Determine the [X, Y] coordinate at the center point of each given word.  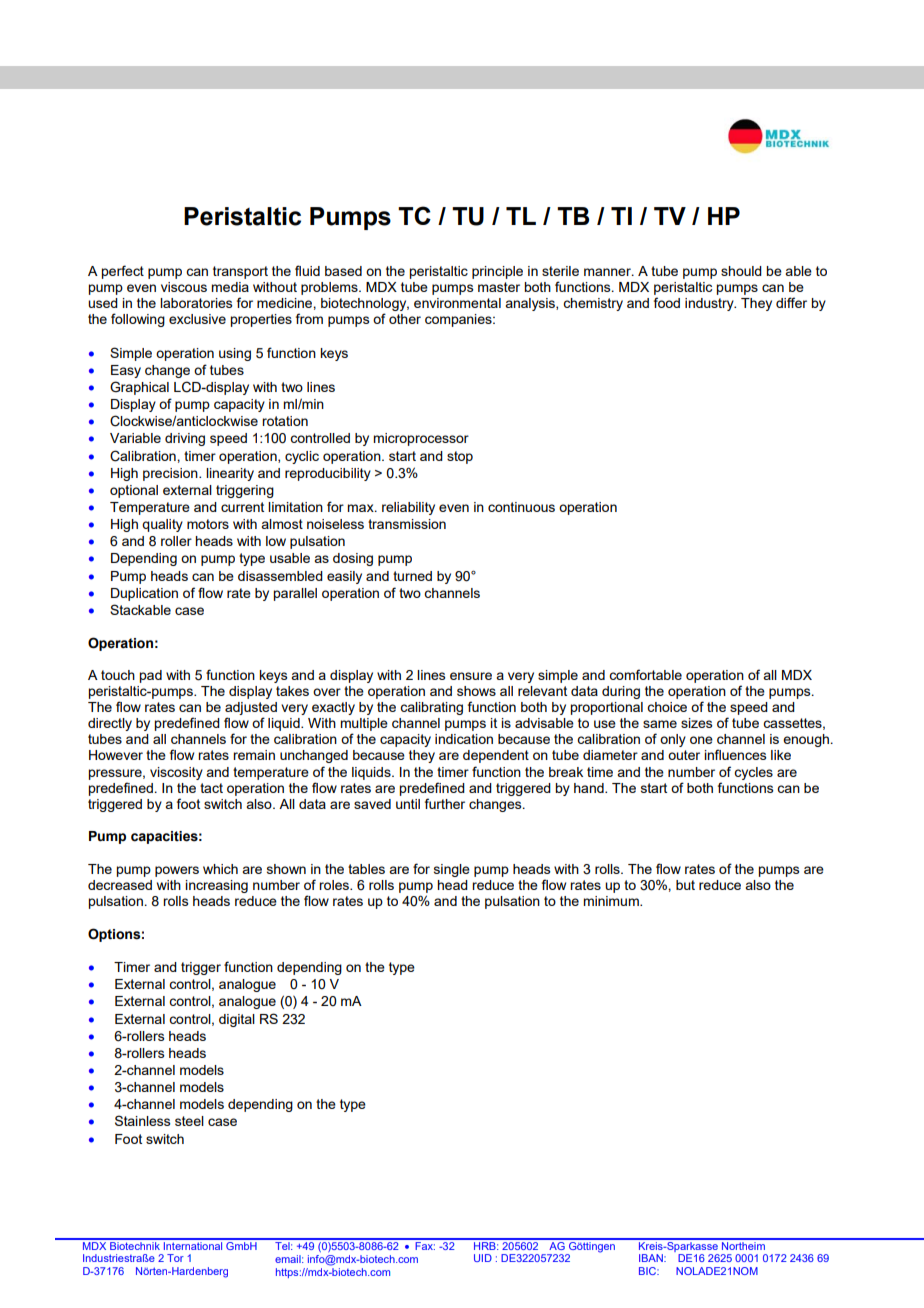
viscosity [176, 773]
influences [735, 754]
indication [464, 739]
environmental [457, 303]
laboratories [196, 303]
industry [710, 304]
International [193, 1244]
